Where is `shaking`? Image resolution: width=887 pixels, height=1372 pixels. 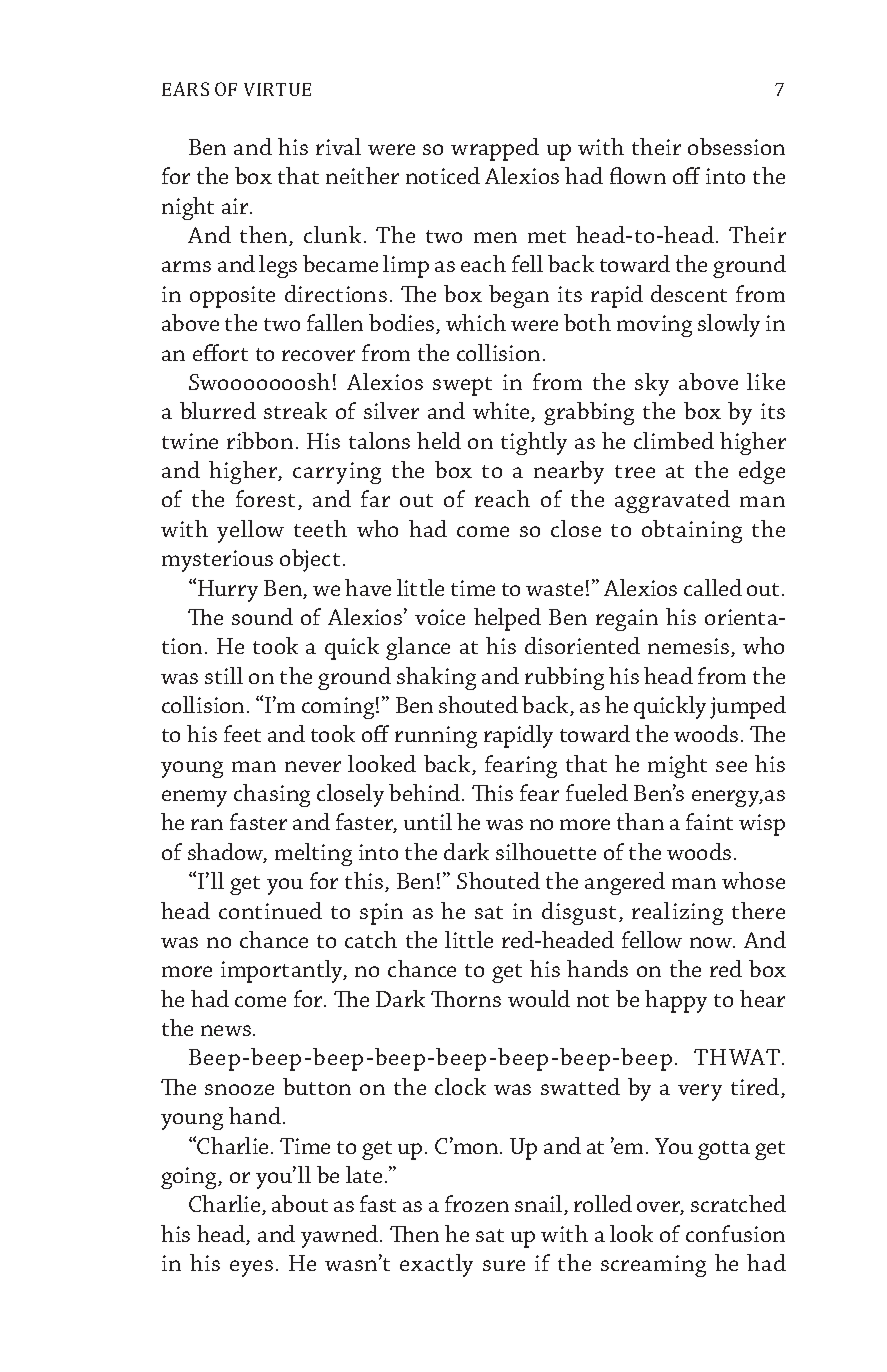 shaking is located at coordinates (436, 678).
